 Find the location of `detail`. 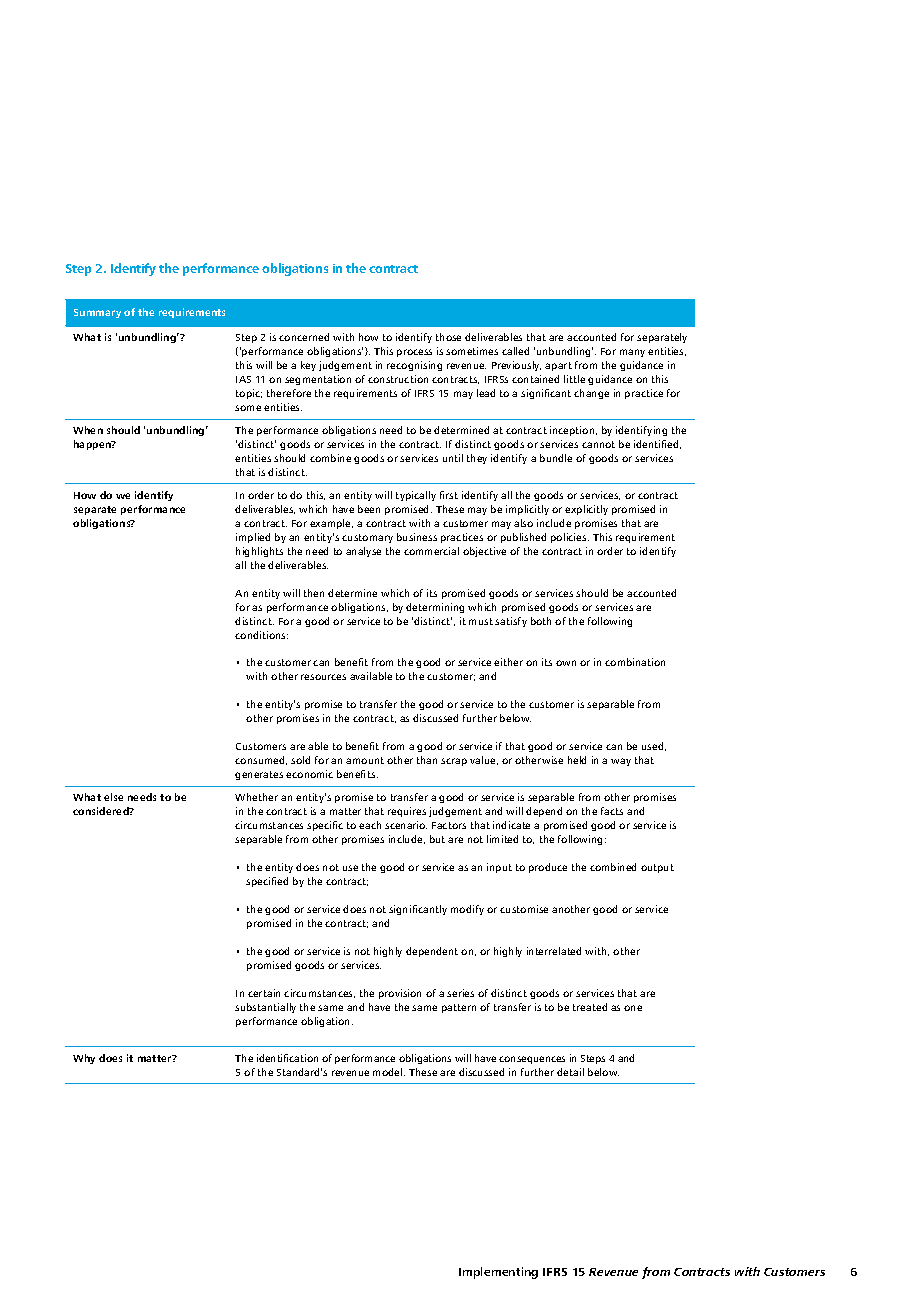

detail is located at coordinates (570, 1072).
